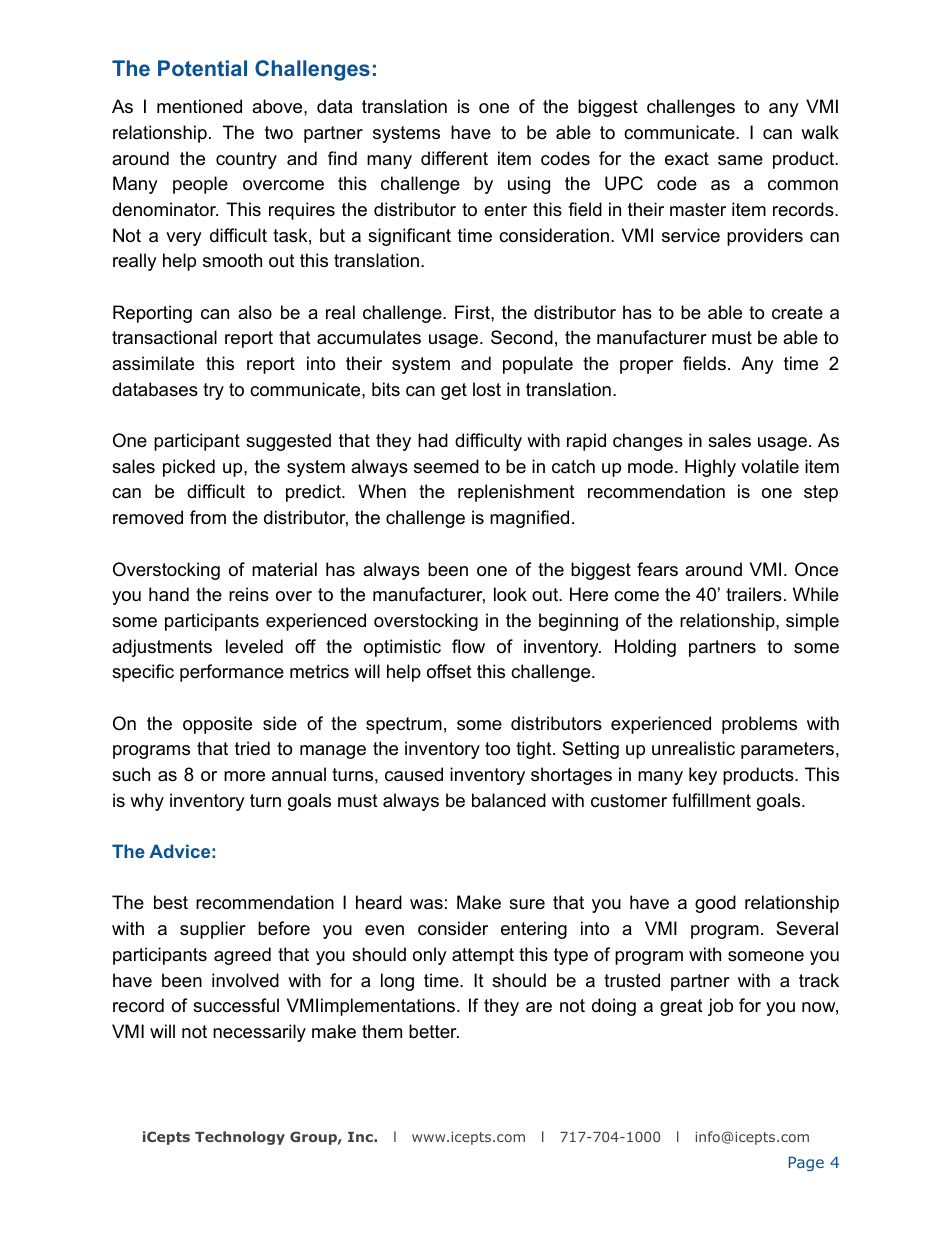 The image size is (952, 1233). I want to click on flow, so click(468, 646).
